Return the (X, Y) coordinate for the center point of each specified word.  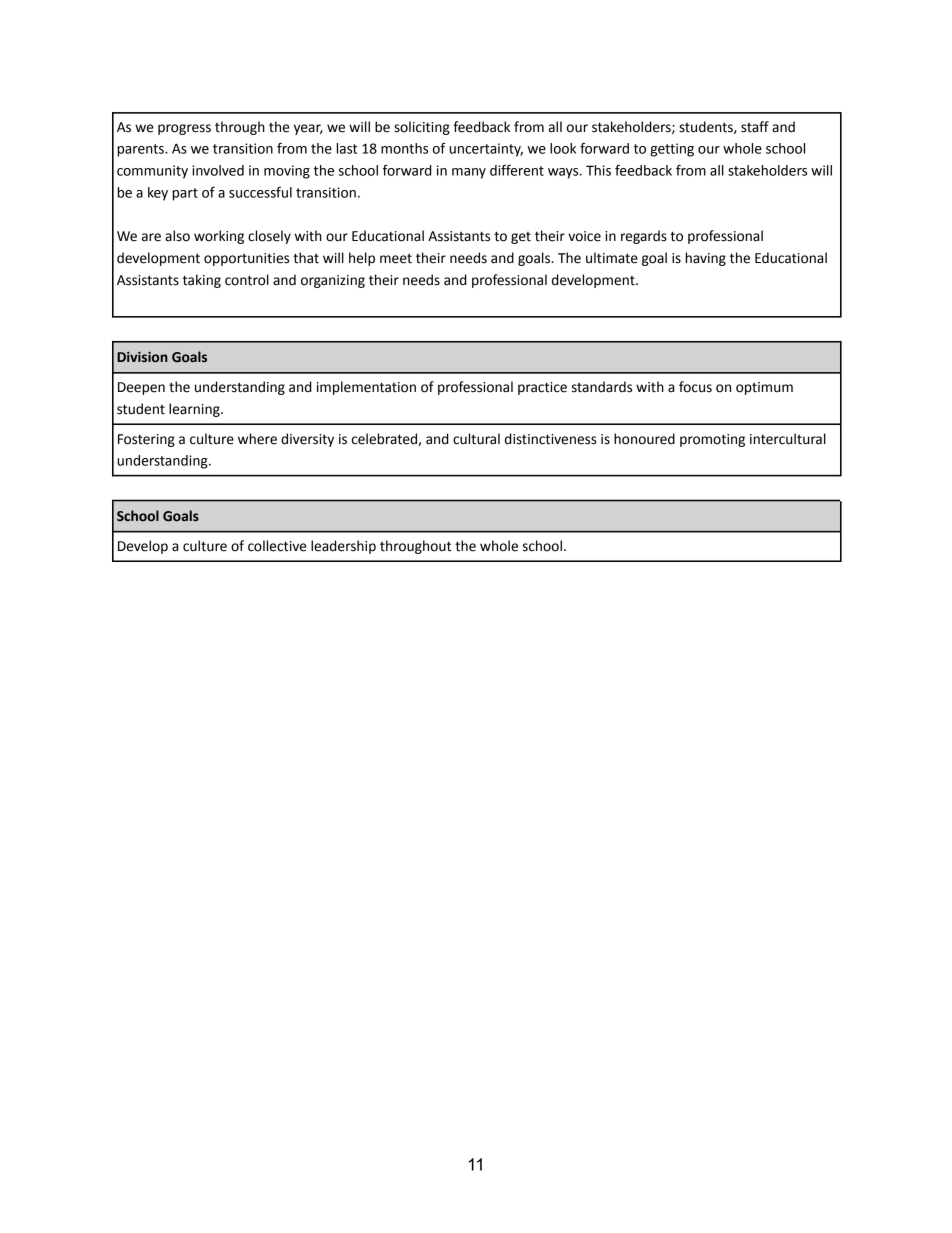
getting (672, 150)
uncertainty (486, 150)
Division (142, 357)
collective (277, 546)
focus (695, 387)
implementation (366, 388)
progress (184, 129)
